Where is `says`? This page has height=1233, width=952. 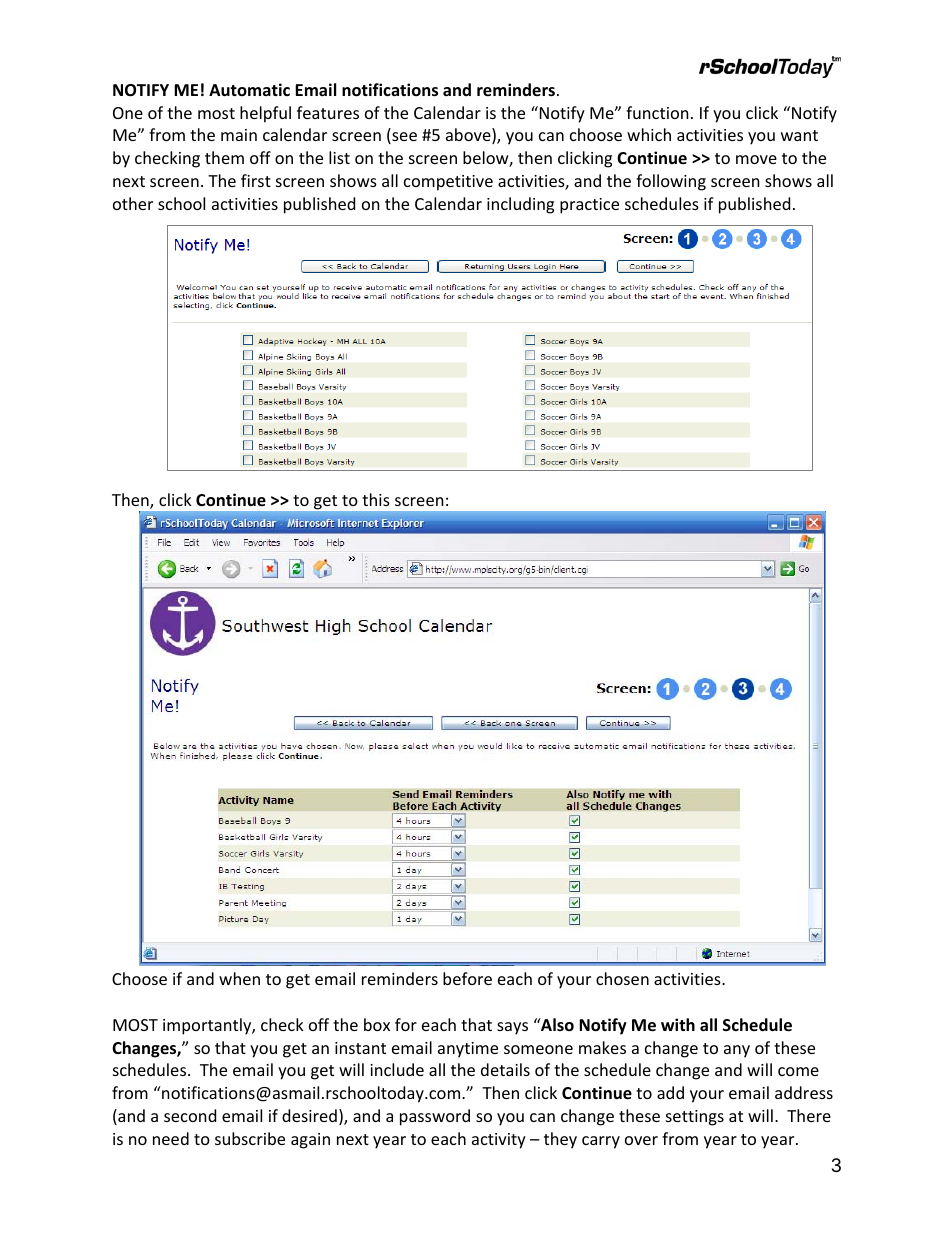 says is located at coordinates (512, 1028).
